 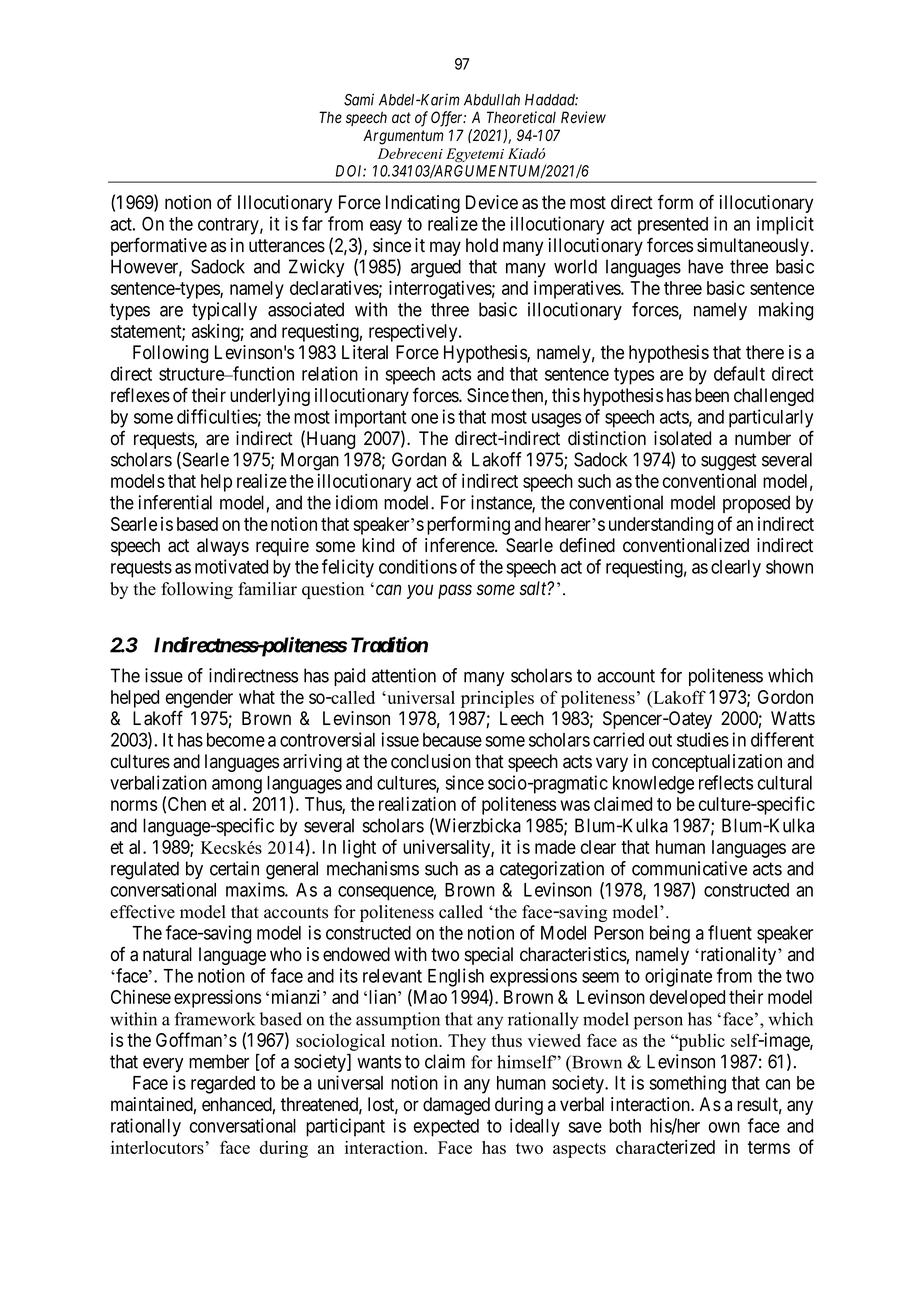 What do you see at coordinates (419, 459) in the image?
I see `Gordan` at bounding box center [419, 459].
